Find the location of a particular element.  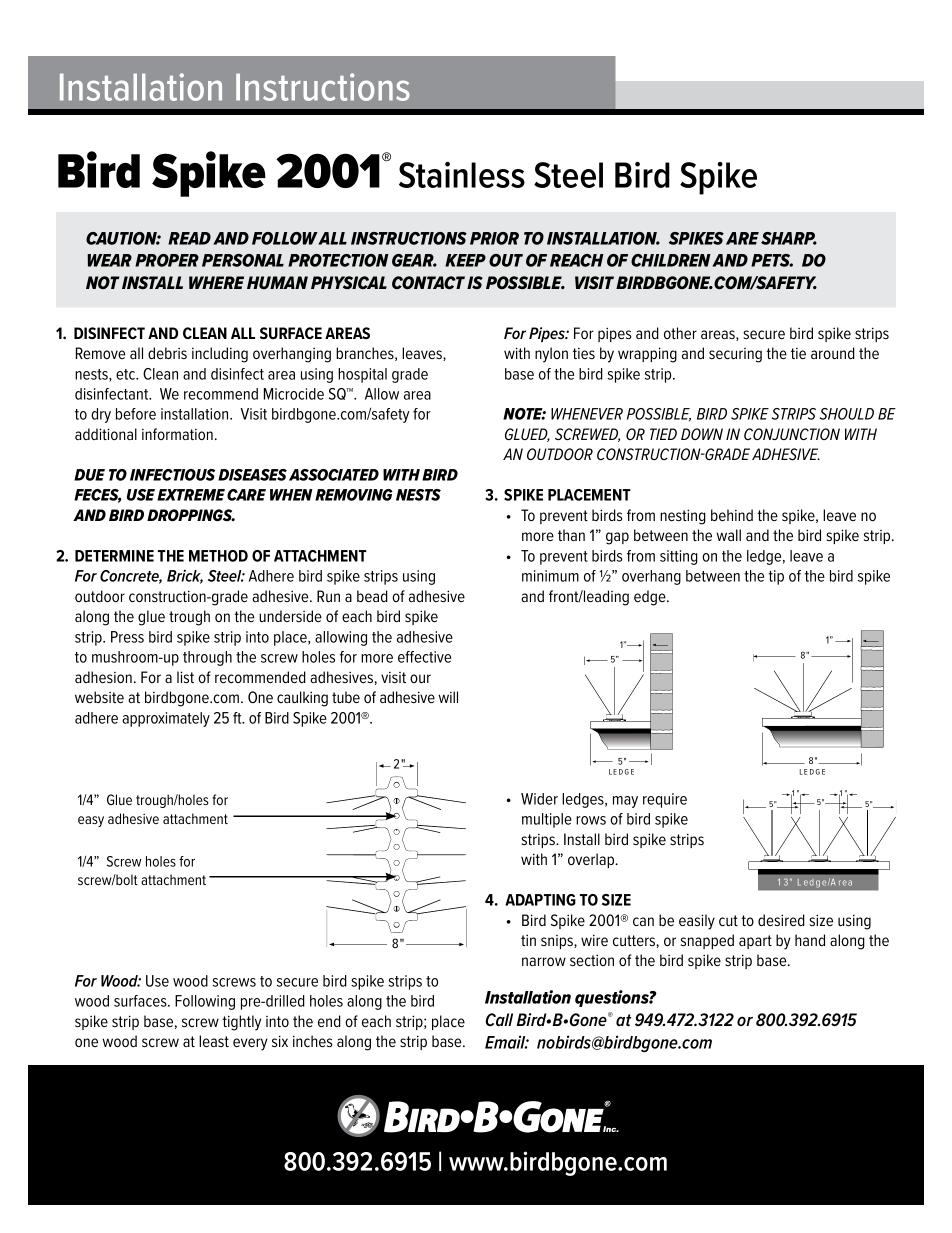

Stainless is located at coordinates (462, 175).
